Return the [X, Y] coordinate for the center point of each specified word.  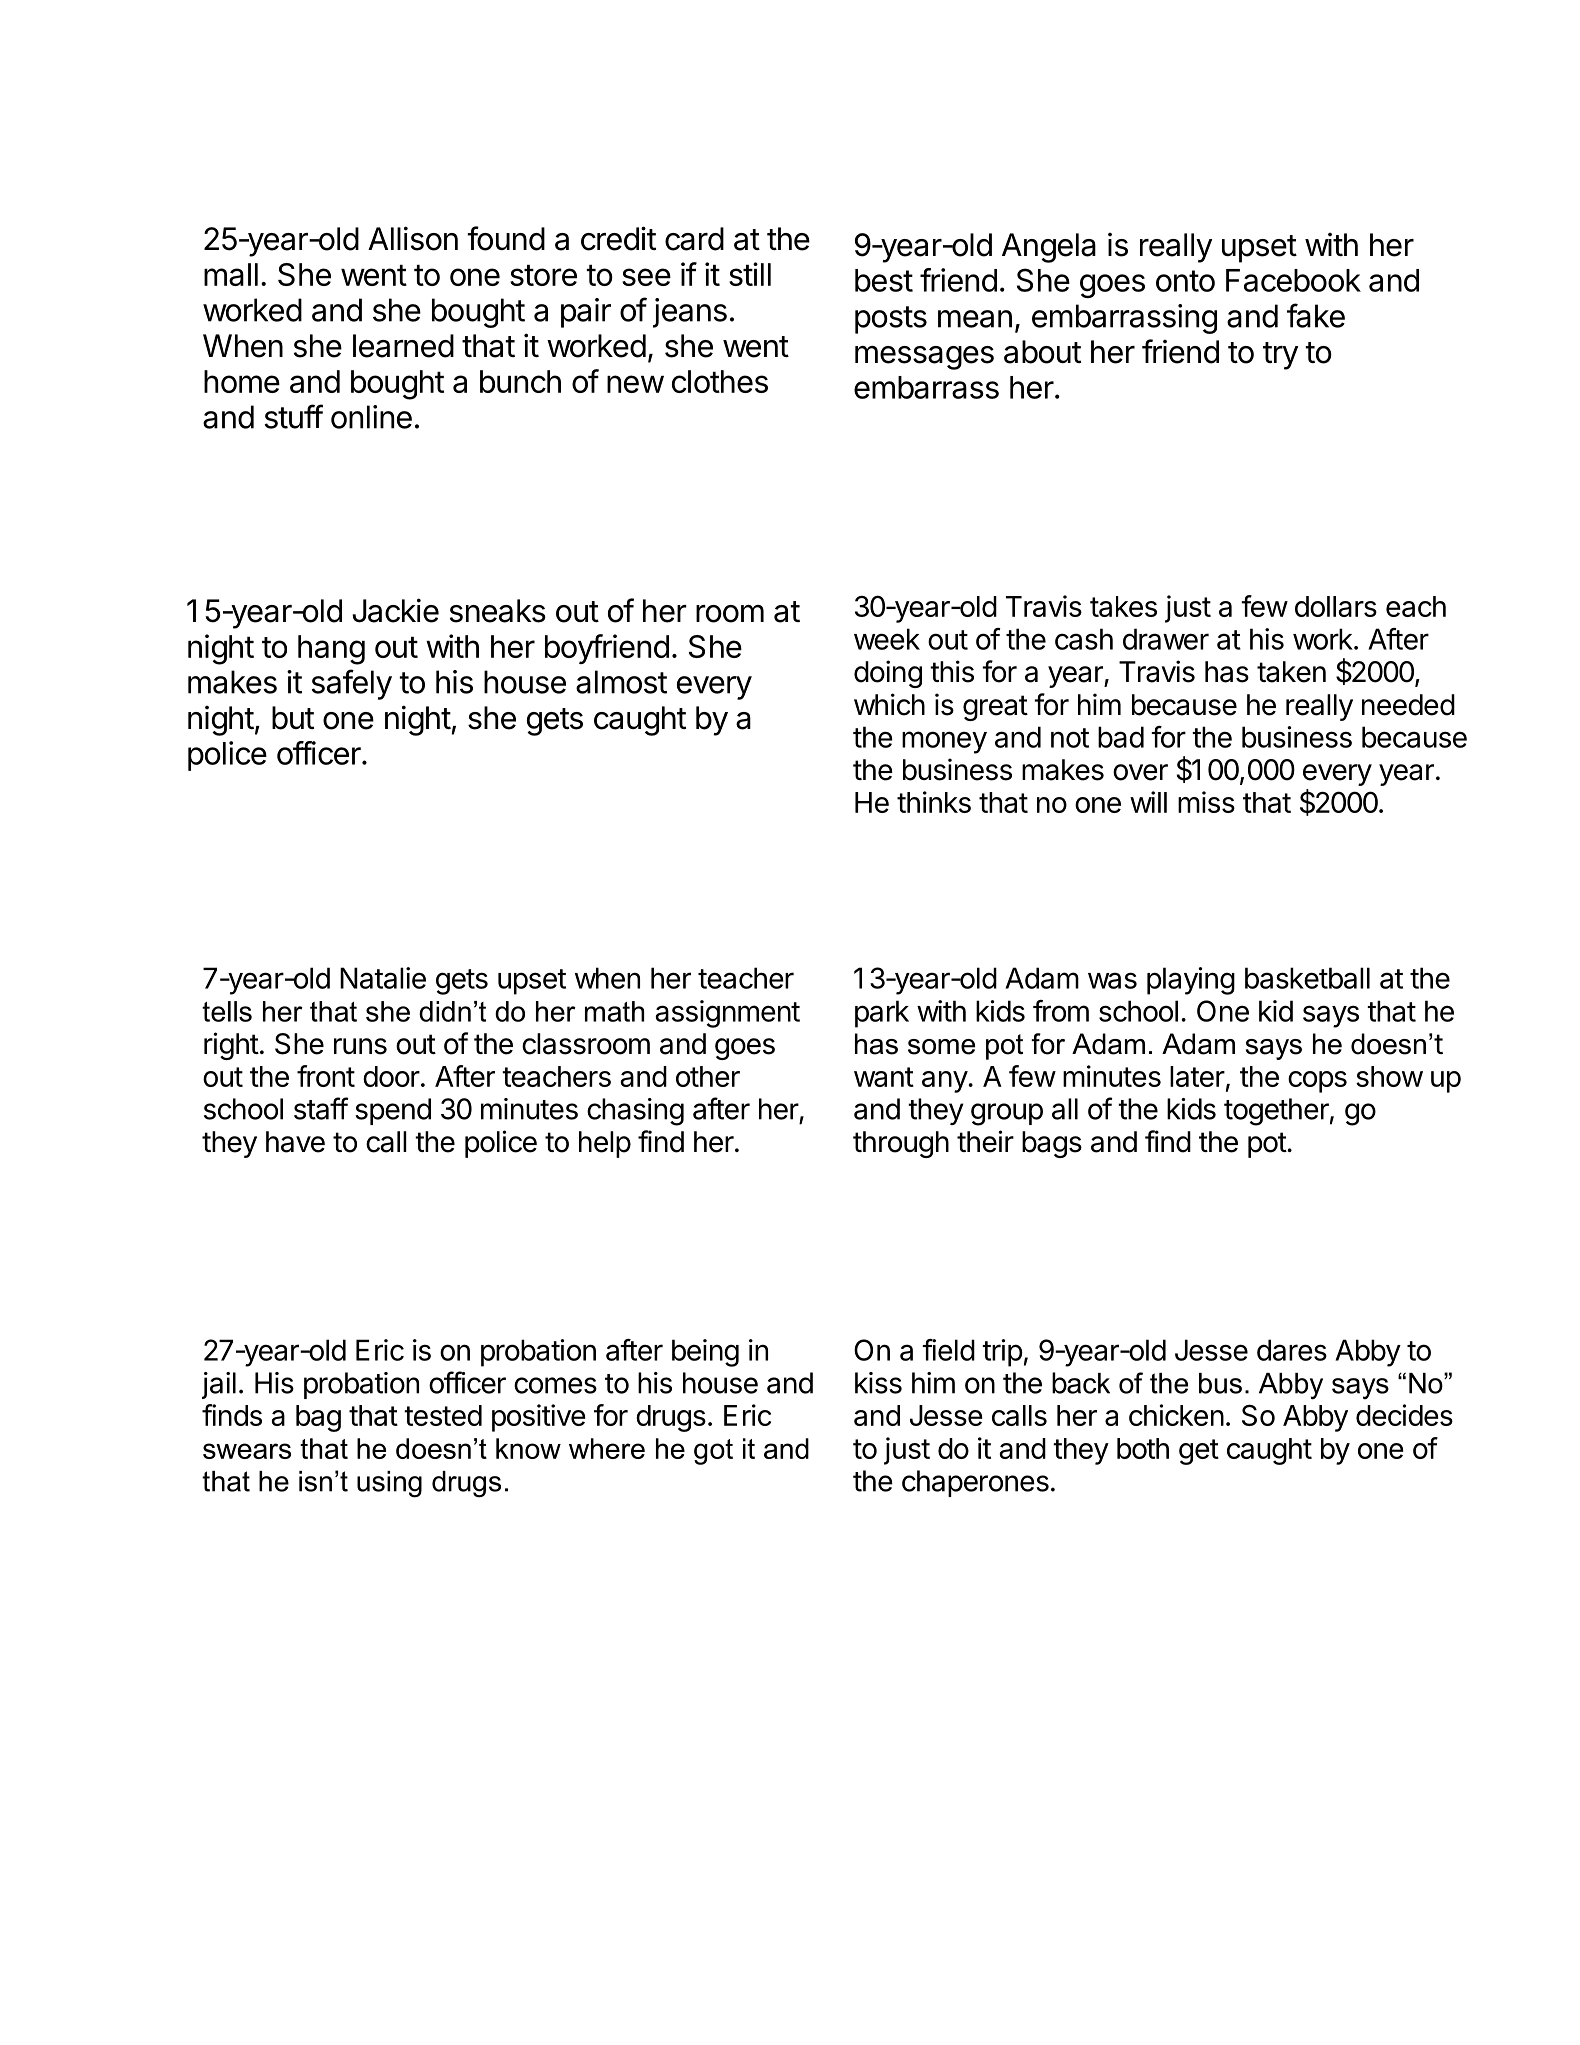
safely [352, 684]
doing [888, 674]
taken [1291, 672]
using [389, 1484]
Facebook [1293, 280]
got [713, 1452]
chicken [1176, 1415]
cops [1317, 1082]
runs [360, 1046]
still [750, 274]
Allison [413, 238]
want [884, 1077]
